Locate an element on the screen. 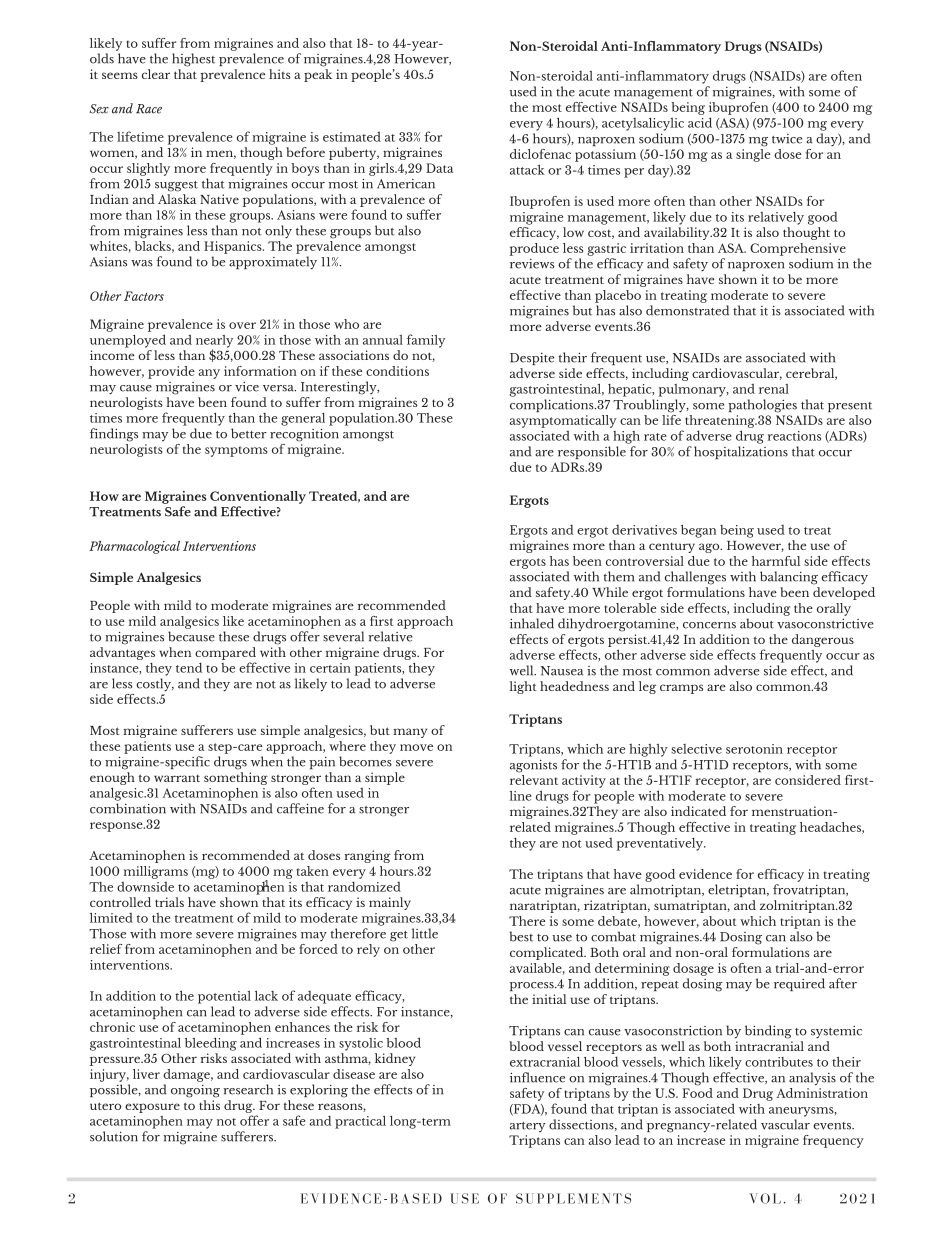  compared is located at coordinates (225, 653).
